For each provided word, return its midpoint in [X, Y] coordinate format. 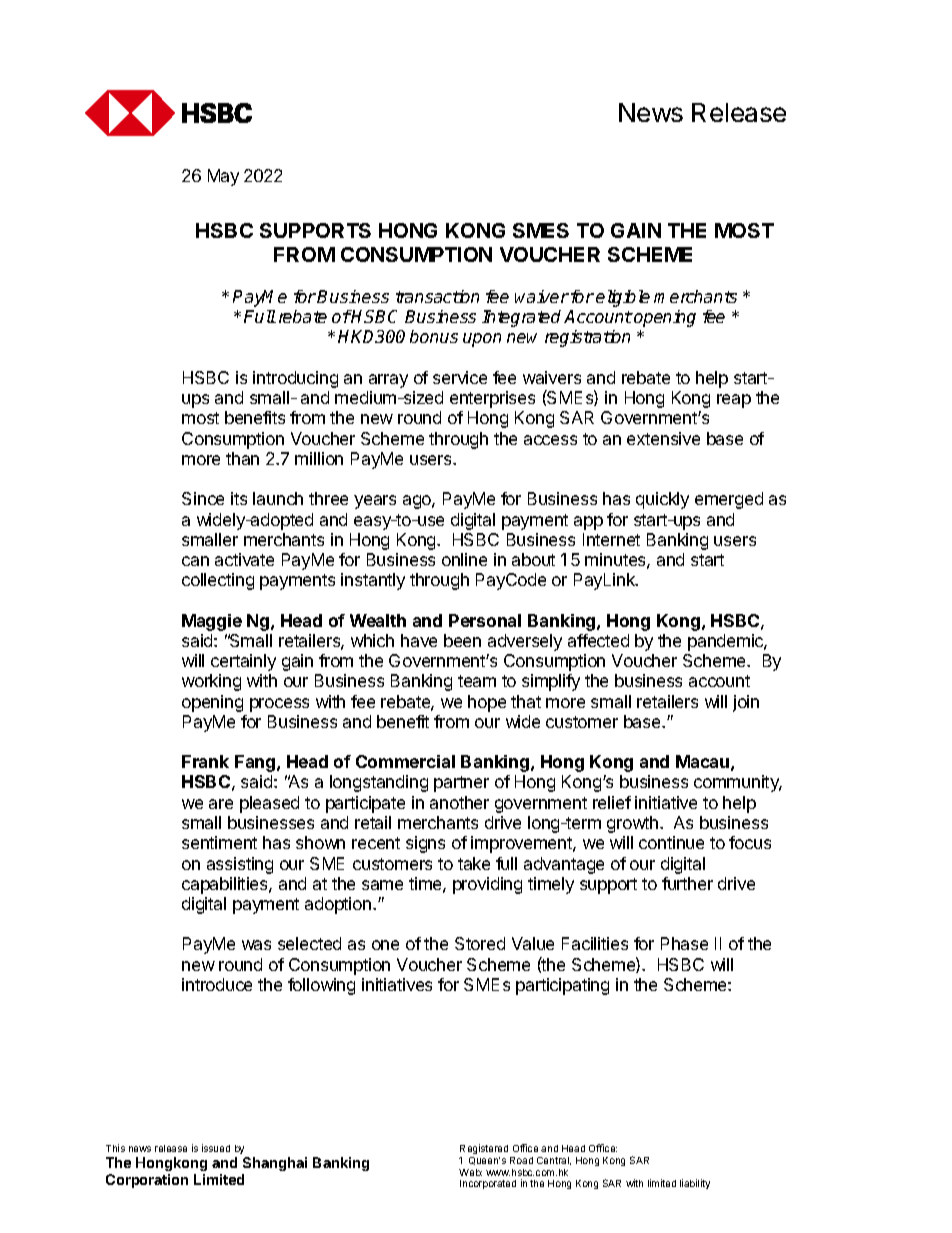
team [477, 681]
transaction [437, 296]
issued [216, 1148]
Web [470, 1172]
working [211, 682]
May [223, 177]
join [746, 703]
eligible [623, 298]
